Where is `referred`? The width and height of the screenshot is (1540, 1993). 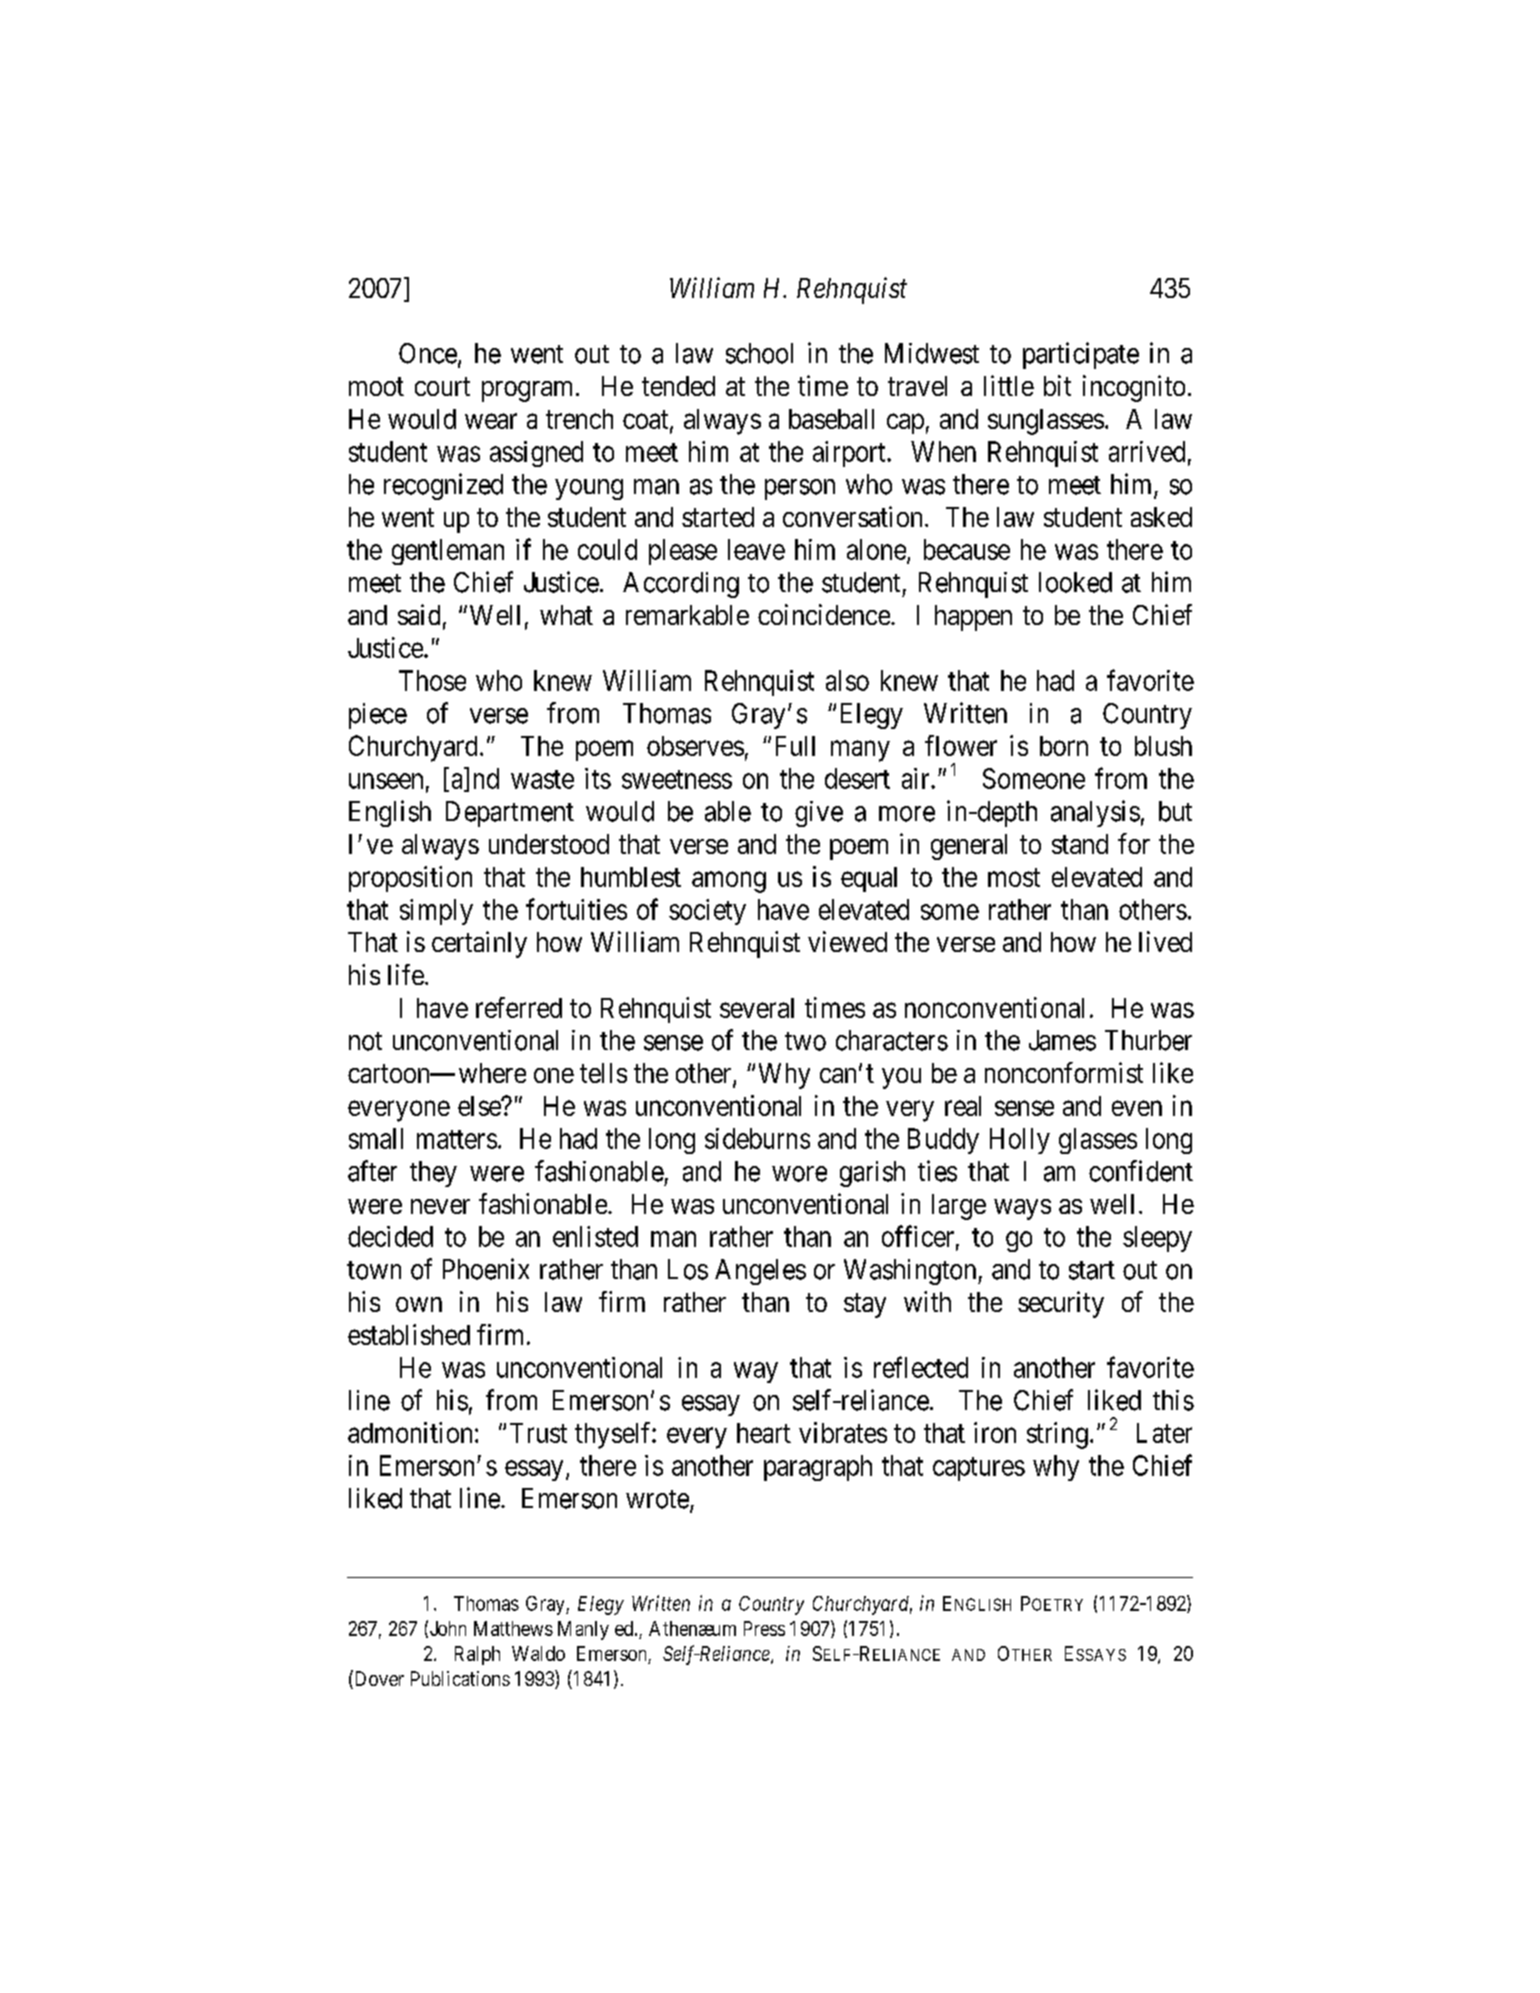 referred is located at coordinates (519, 1007).
